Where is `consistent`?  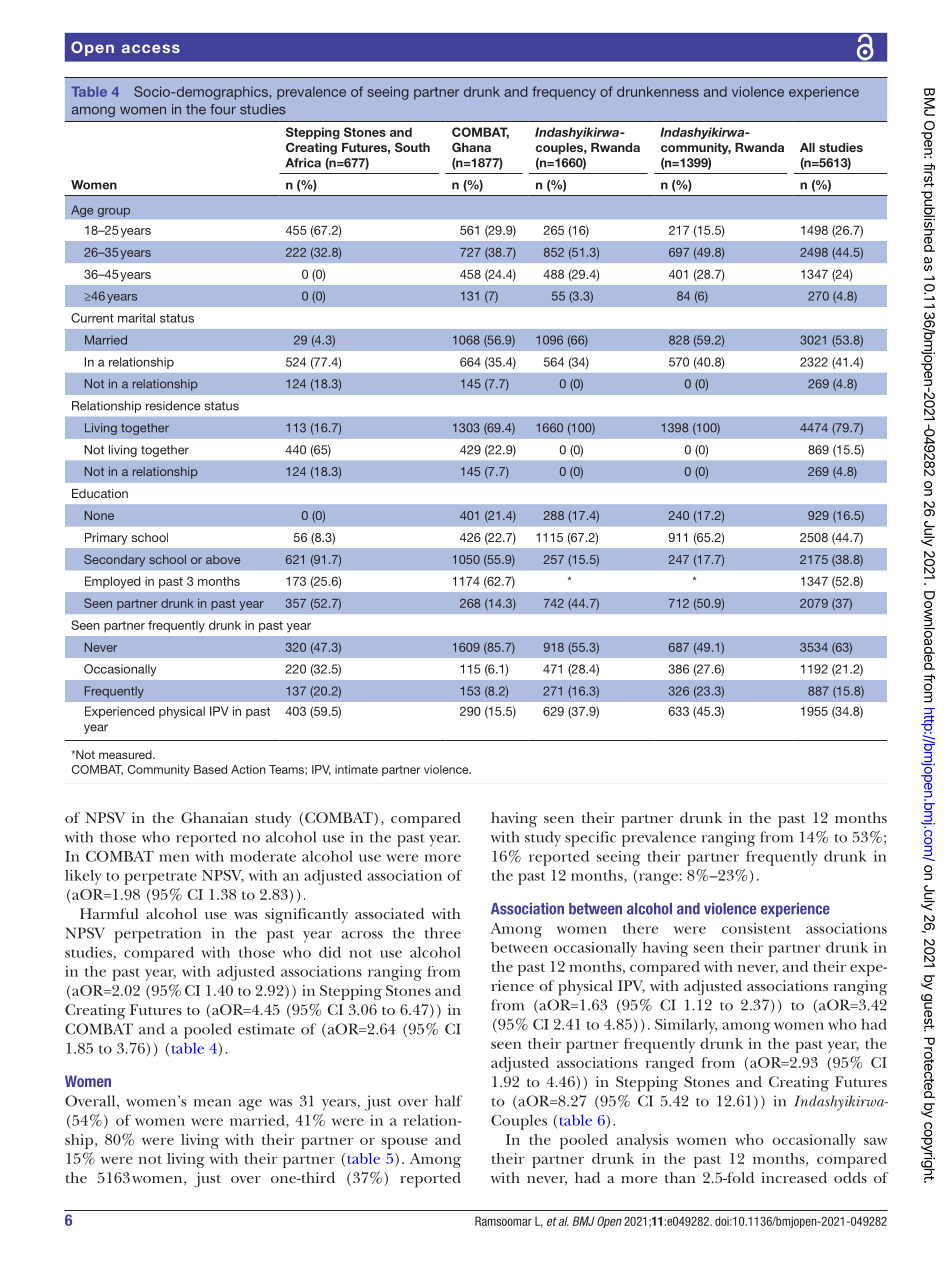
consistent is located at coordinates (756, 928).
